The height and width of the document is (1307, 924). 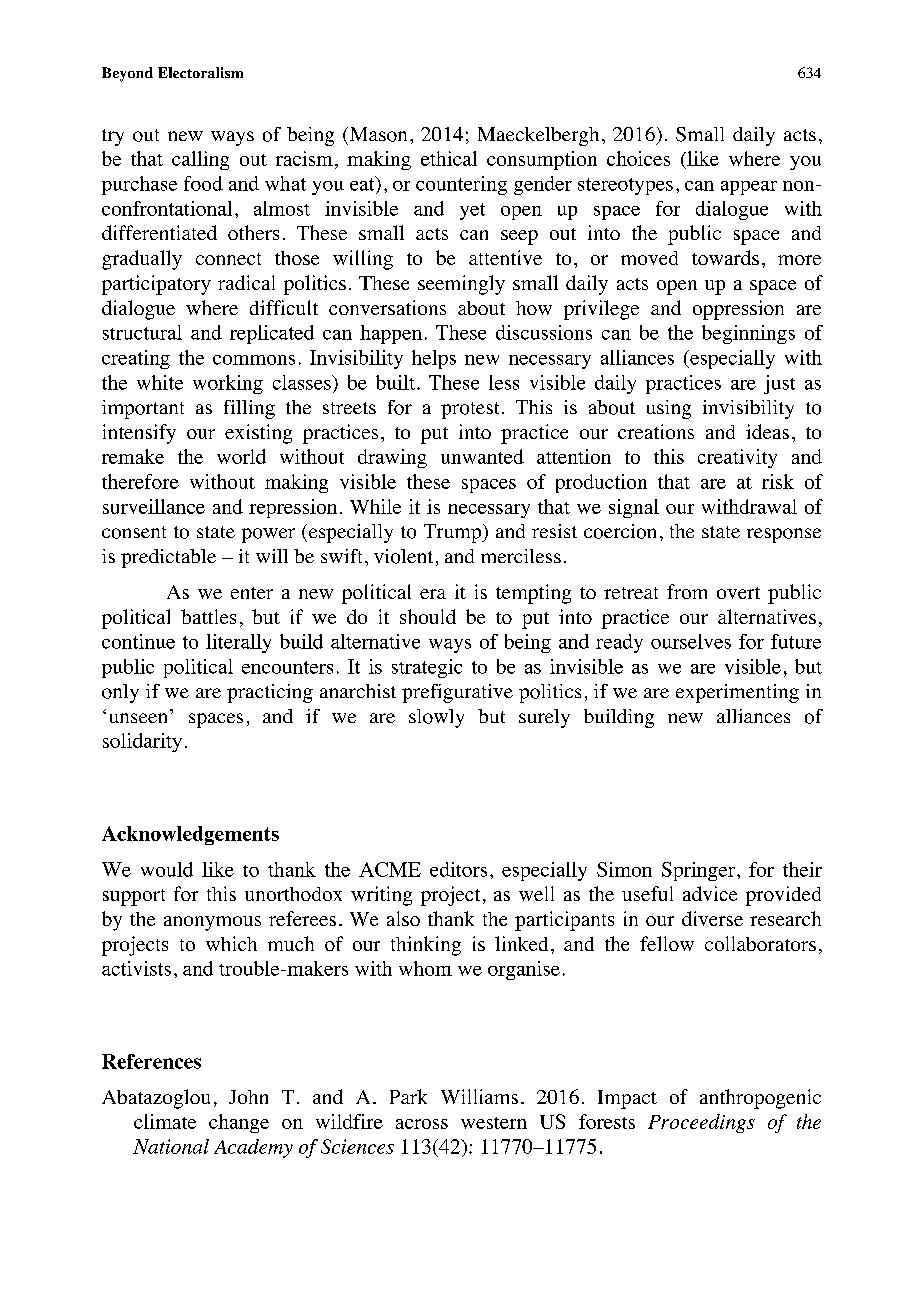 I want to click on overt, so click(x=738, y=593).
